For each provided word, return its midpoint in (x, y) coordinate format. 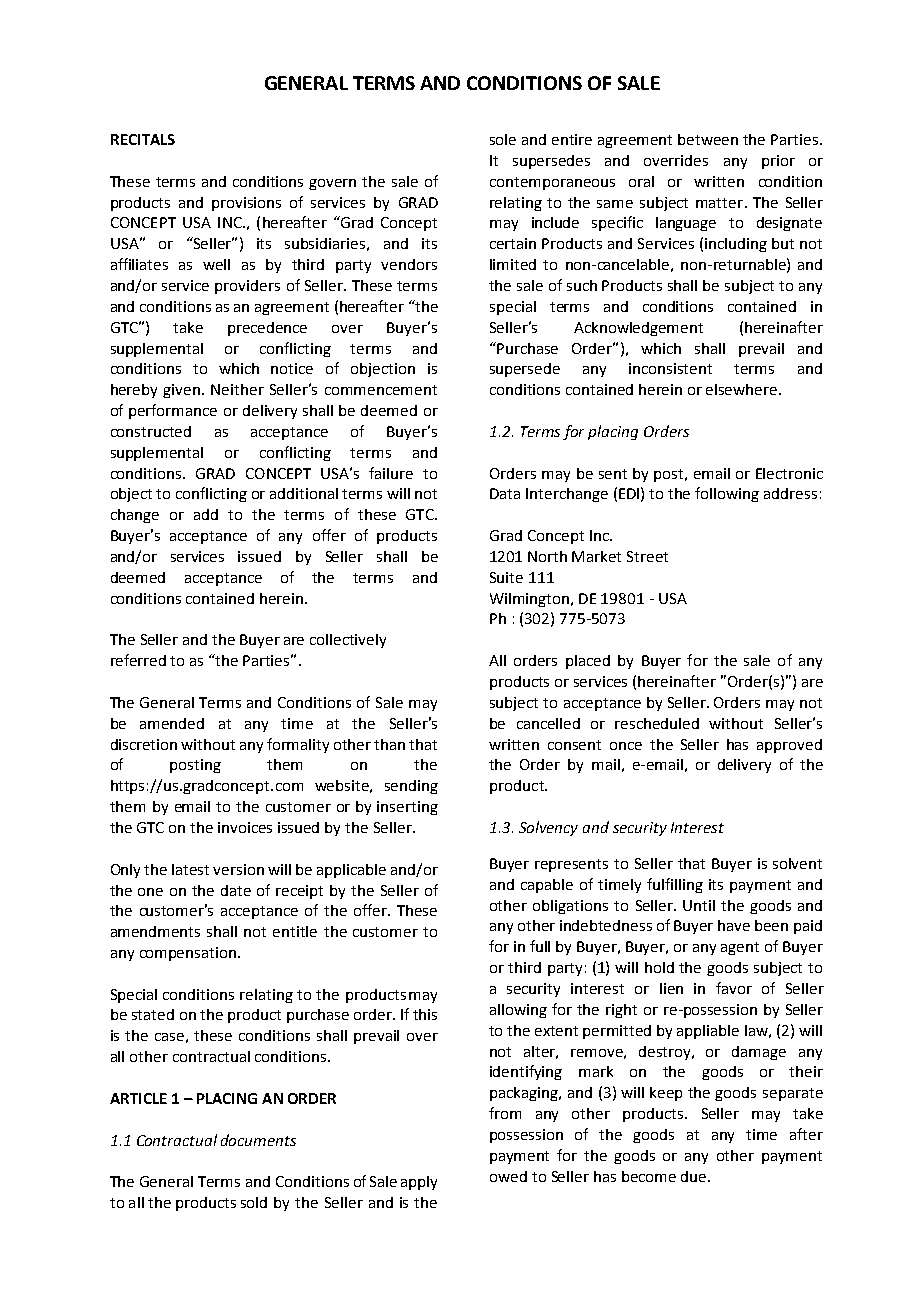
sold (254, 1202)
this (425, 1014)
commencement (381, 390)
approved (789, 746)
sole (503, 139)
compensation (189, 954)
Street (647, 556)
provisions (246, 204)
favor (734, 988)
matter (721, 203)
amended (172, 723)
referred (138, 660)
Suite (506, 577)
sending (411, 787)
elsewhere (743, 389)
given (183, 391)
